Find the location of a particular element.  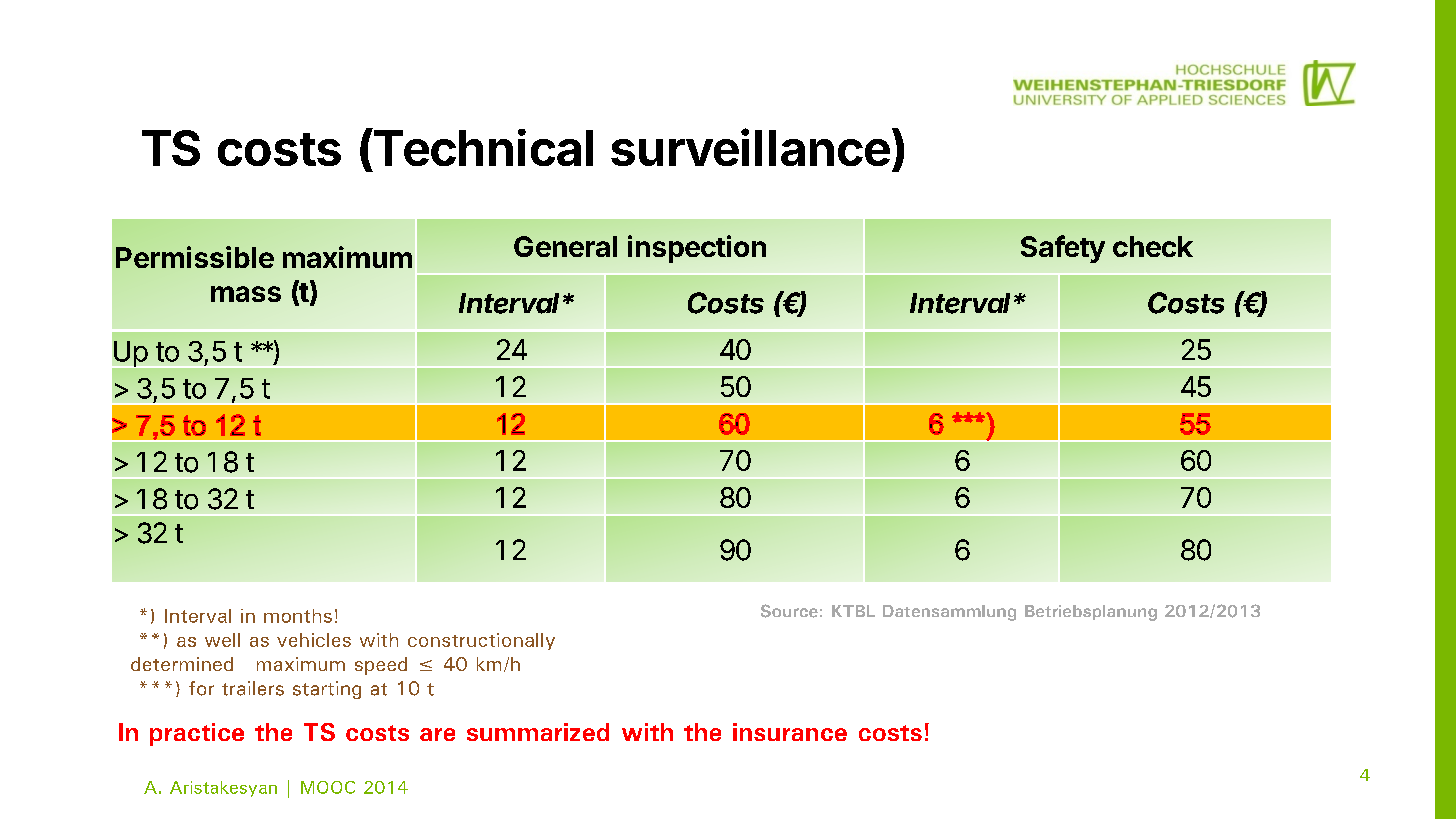

Safety is located at coordinates (1063, 249).
